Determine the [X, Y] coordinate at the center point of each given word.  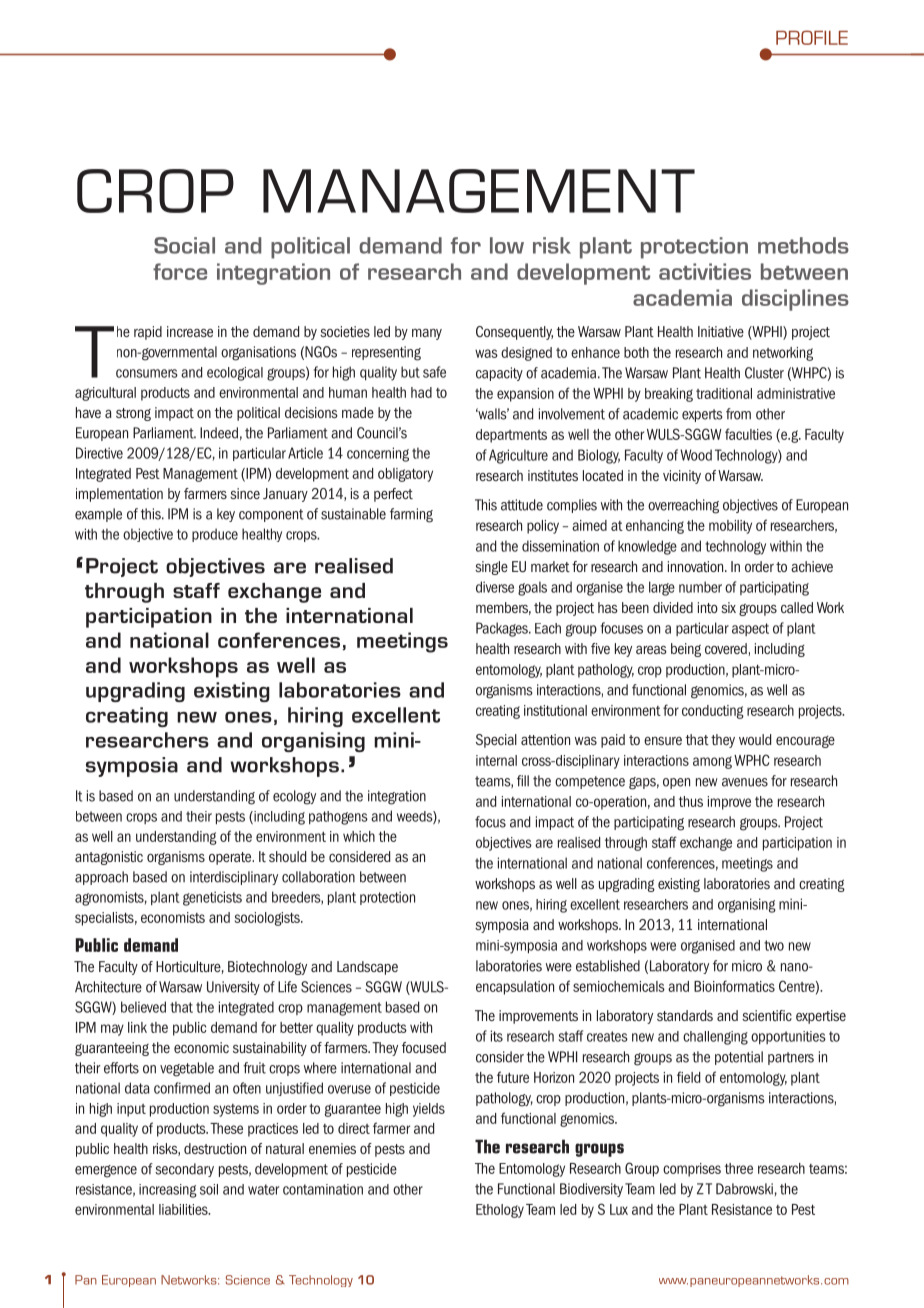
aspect [750, 629]
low [507, 245]
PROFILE [812, 37]
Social [184, 245]
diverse [495, 587]
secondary [184, 1170]
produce [215, 535]
